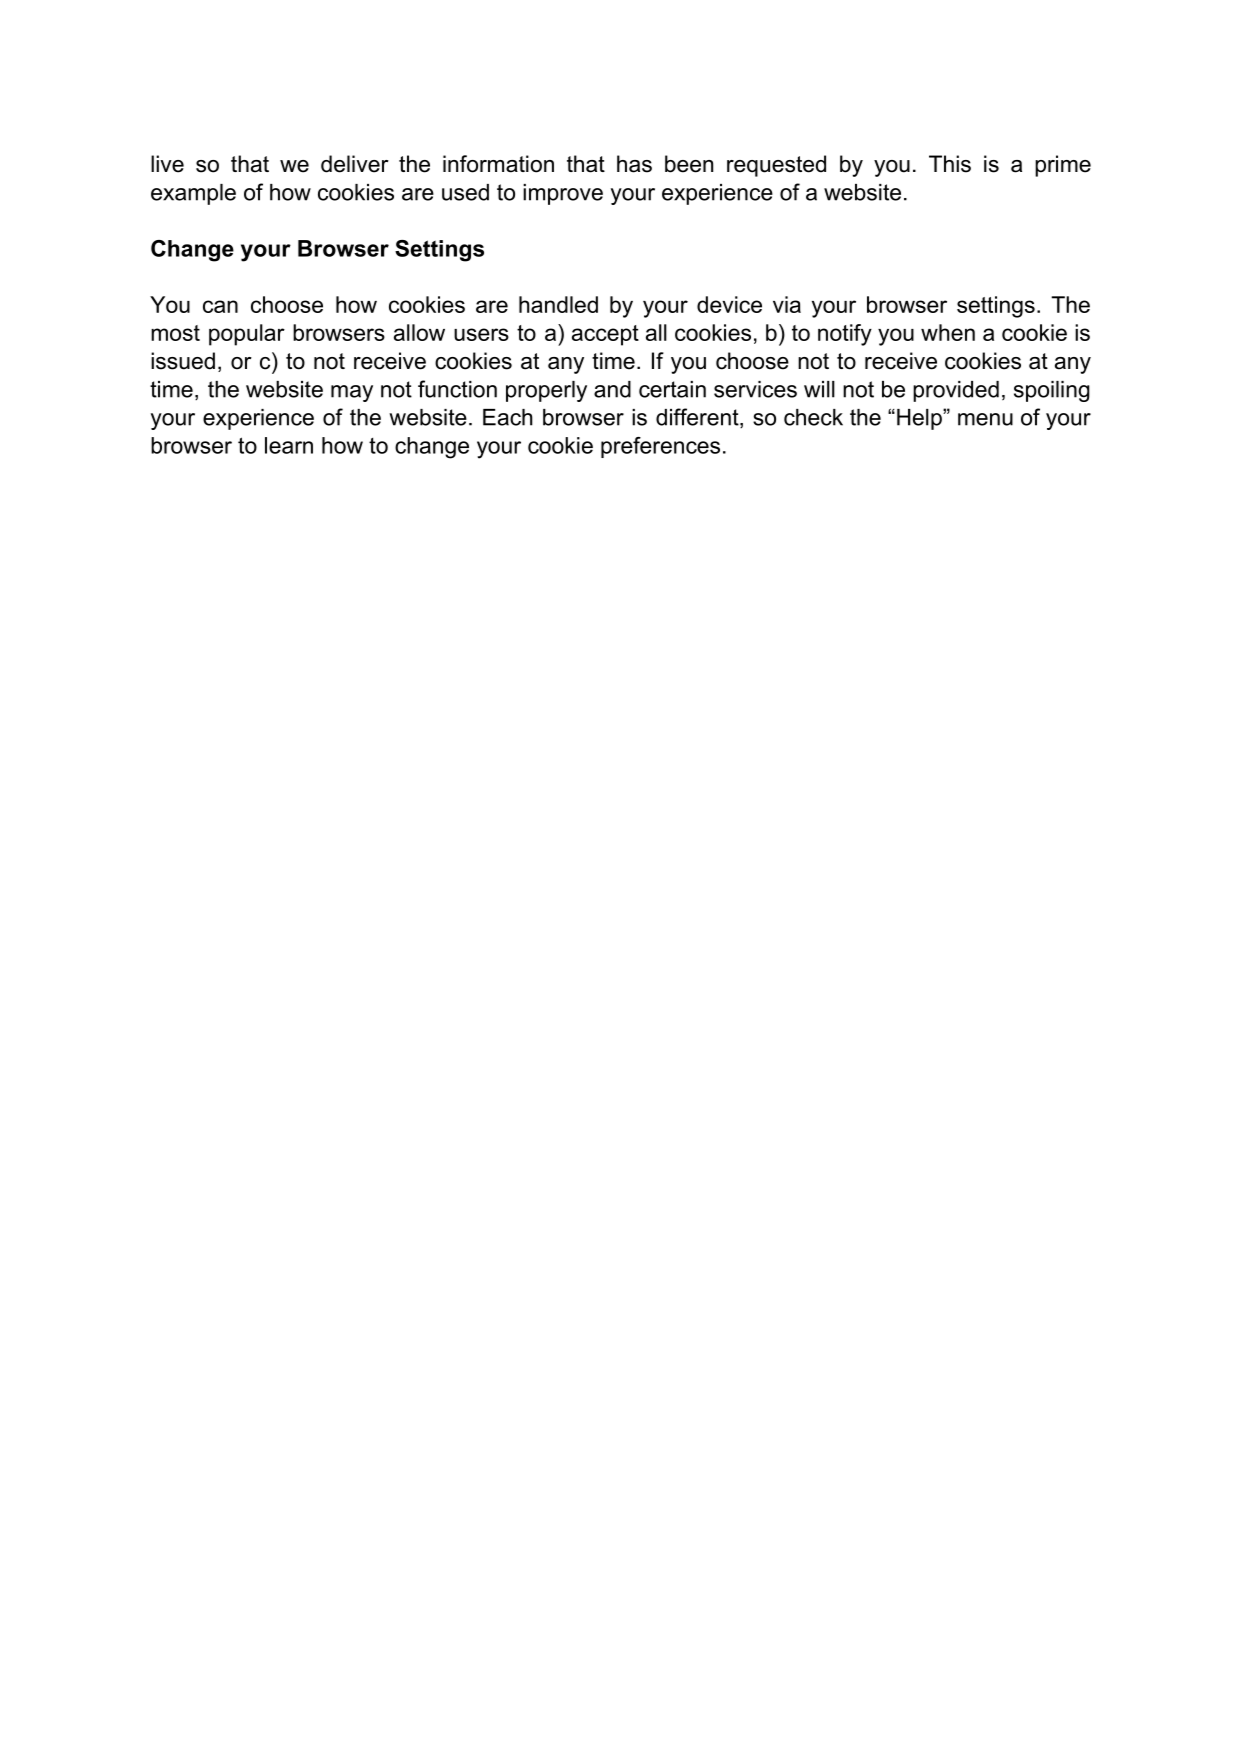 The image size is (1242, 1756). Describe the element at coordinates (220, 306) in the document. I see `can` at that location.
